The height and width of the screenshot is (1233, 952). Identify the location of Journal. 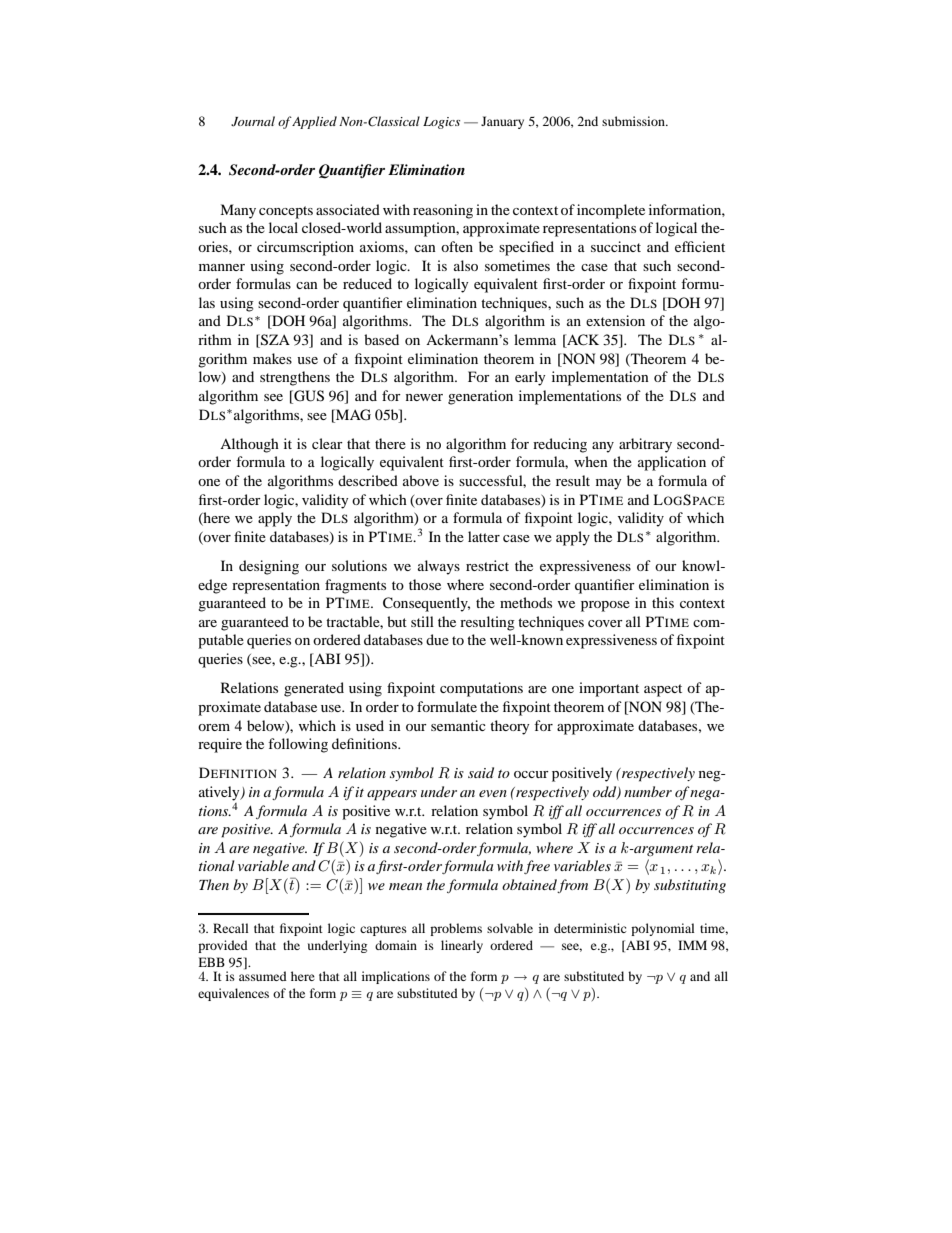
(253, 121).
